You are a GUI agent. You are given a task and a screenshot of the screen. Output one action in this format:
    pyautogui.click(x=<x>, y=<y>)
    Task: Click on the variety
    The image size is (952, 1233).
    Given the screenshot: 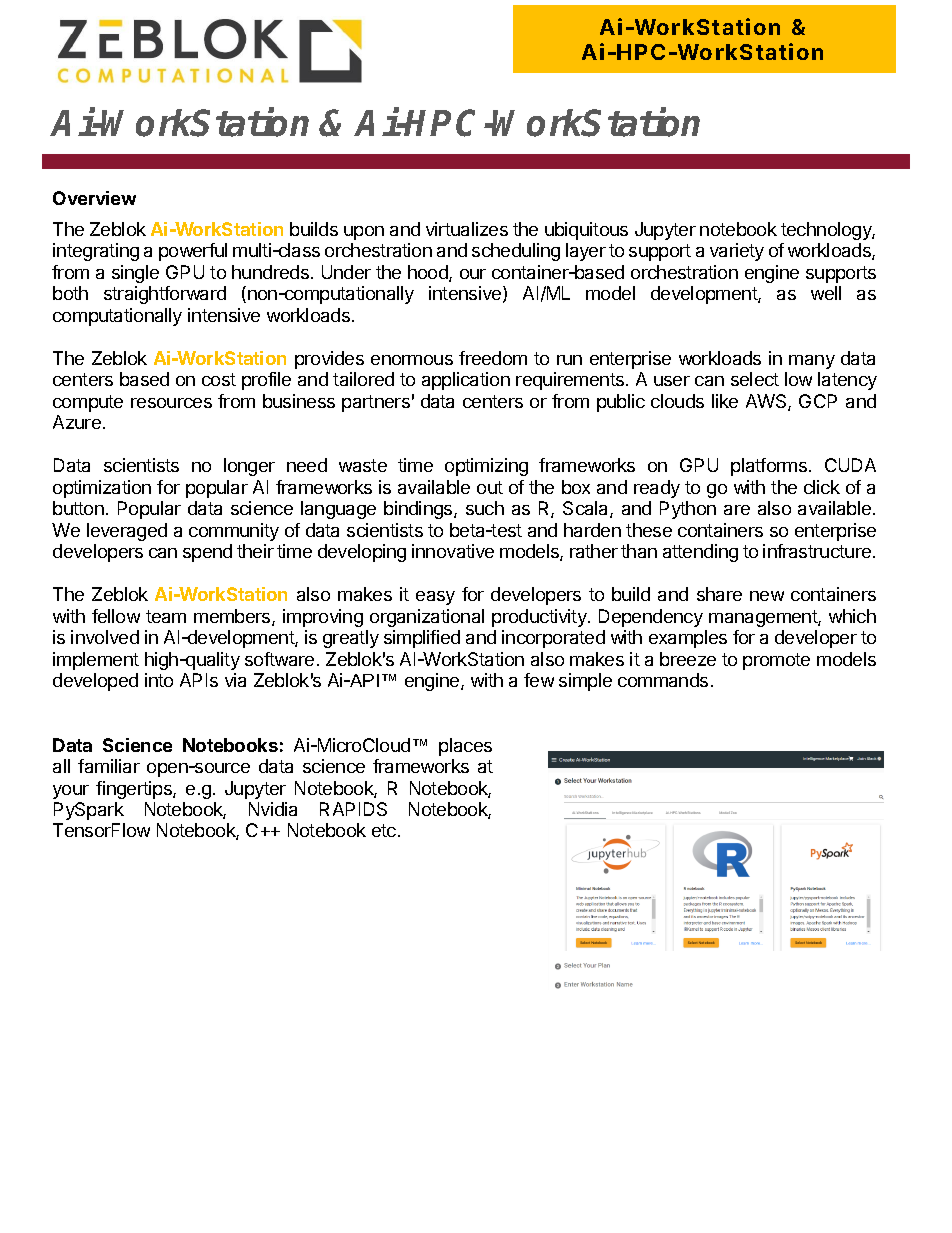 What is the action you would take?
    pyautogui.click(x=737, y=252)
